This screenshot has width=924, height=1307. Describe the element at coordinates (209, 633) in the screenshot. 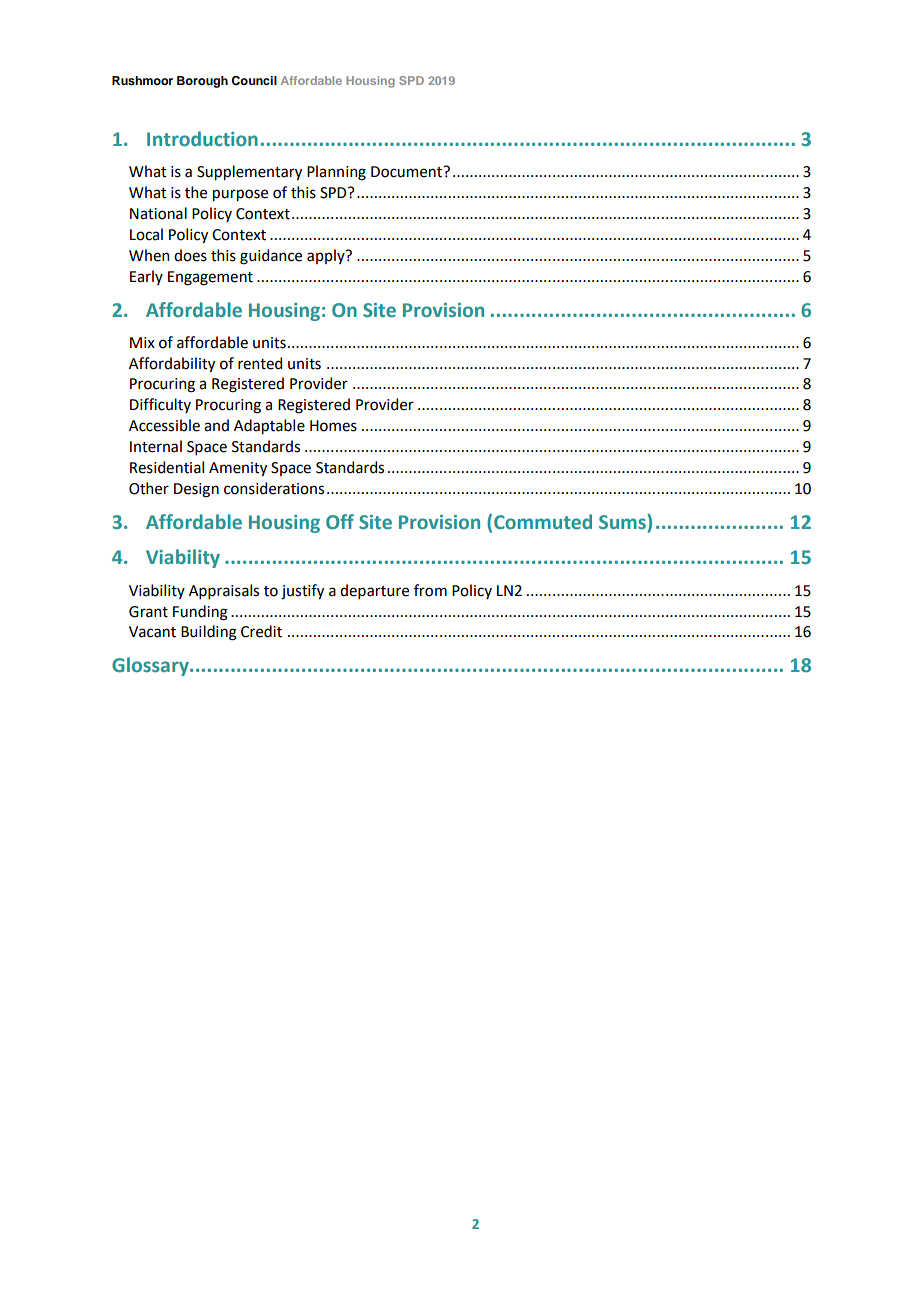

I see `Building` at that location.
